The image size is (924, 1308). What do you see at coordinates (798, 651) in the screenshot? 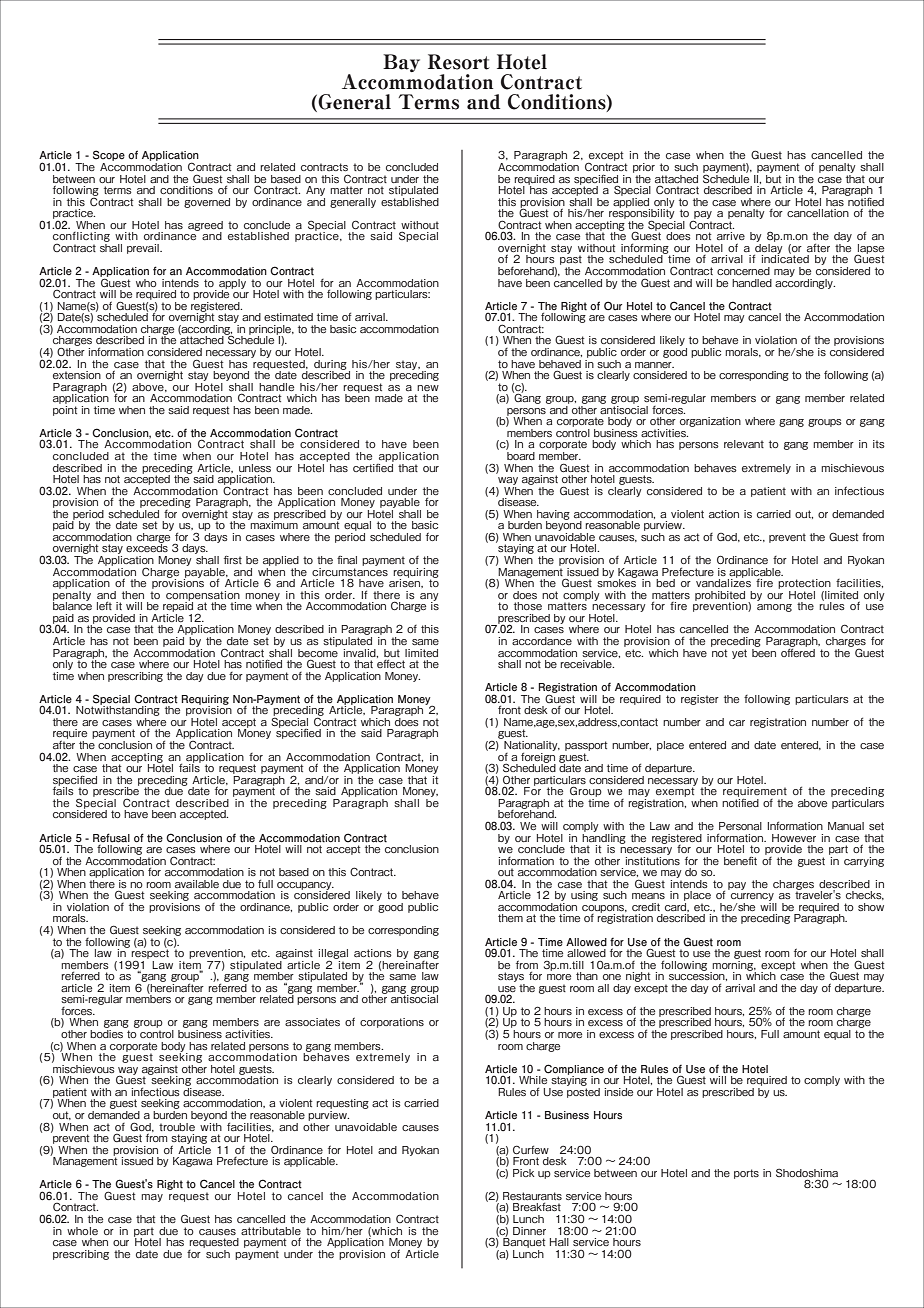
I see `offered` at bounding box center [798, 651].
